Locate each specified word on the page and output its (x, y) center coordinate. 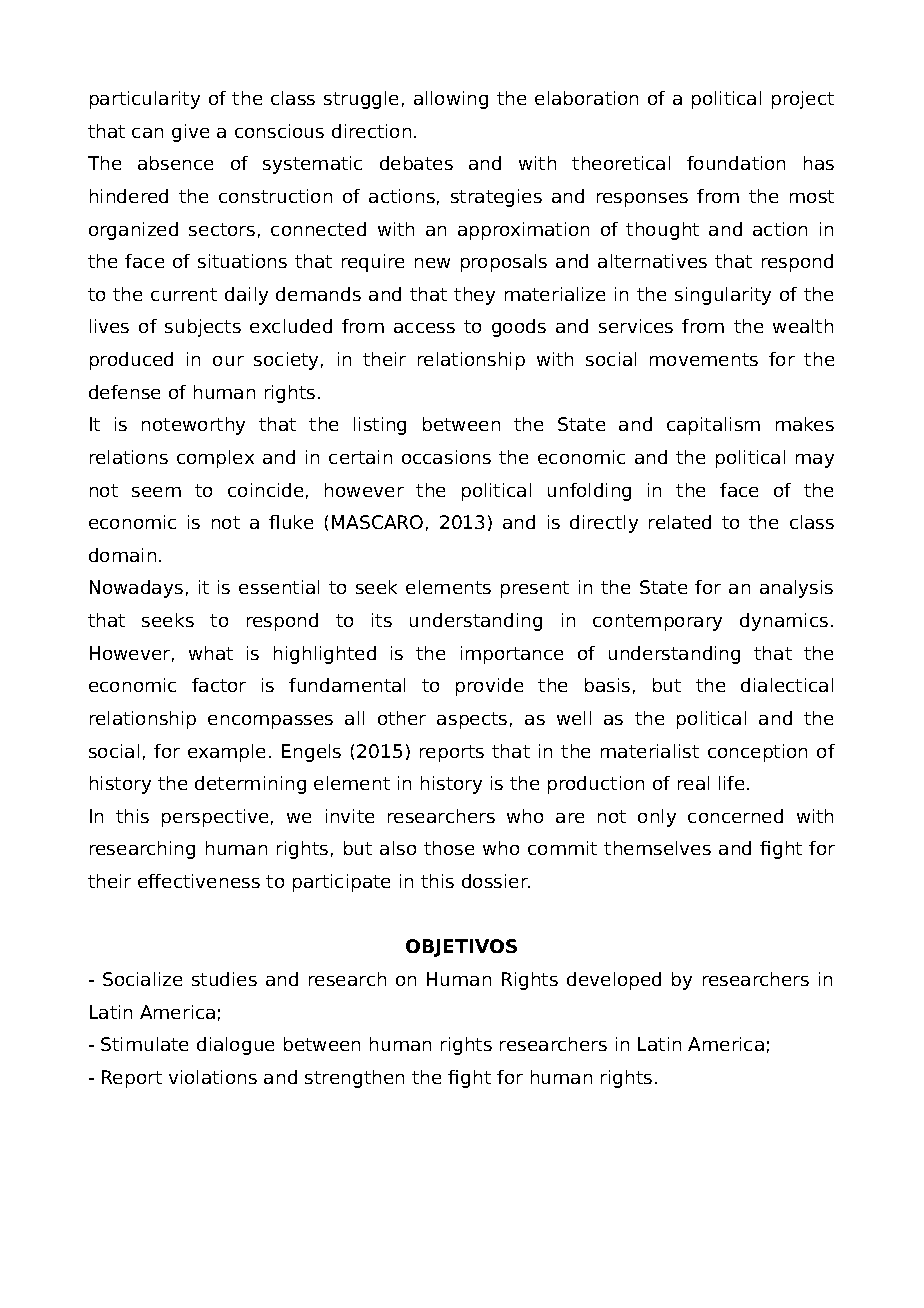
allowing (451, 100)
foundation (736, 163)
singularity (723, 296)
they (474, 296)
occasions (446, 457)
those (449, 848)
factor (219, 685)
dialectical (787, 685)
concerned (735, 816)
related (680, 522)
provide (489, 687)
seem (156, 492)
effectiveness (199, 881)
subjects (203, 328)
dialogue (235, 1046)
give (190, 133)
